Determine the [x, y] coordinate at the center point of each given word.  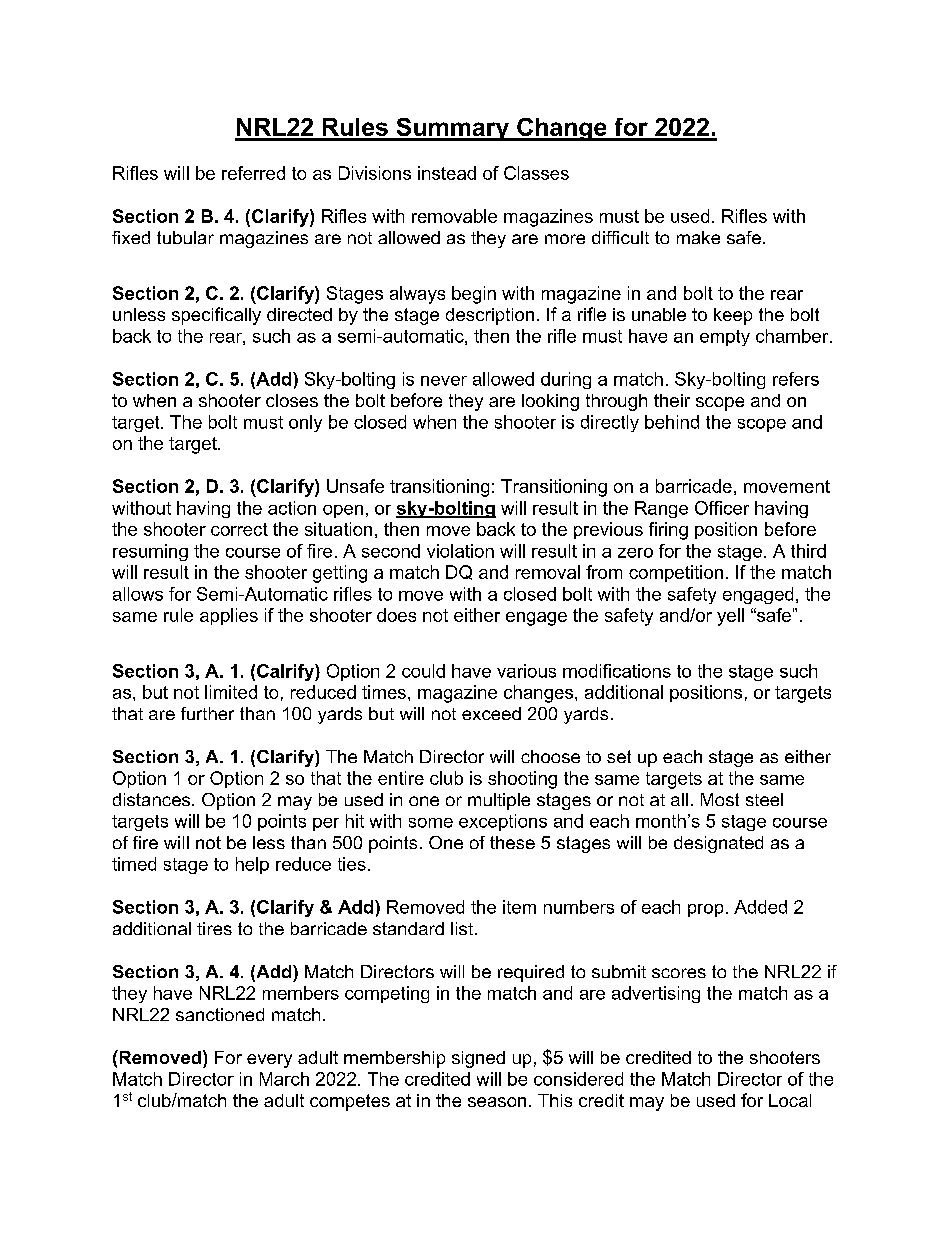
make [698, 237]
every [269, 1061]
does [396, 615]
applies [229, 616]
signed [478, 1059]
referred [253, 173]
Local [790, 1100]
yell [730, 617]
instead [447, 173]
